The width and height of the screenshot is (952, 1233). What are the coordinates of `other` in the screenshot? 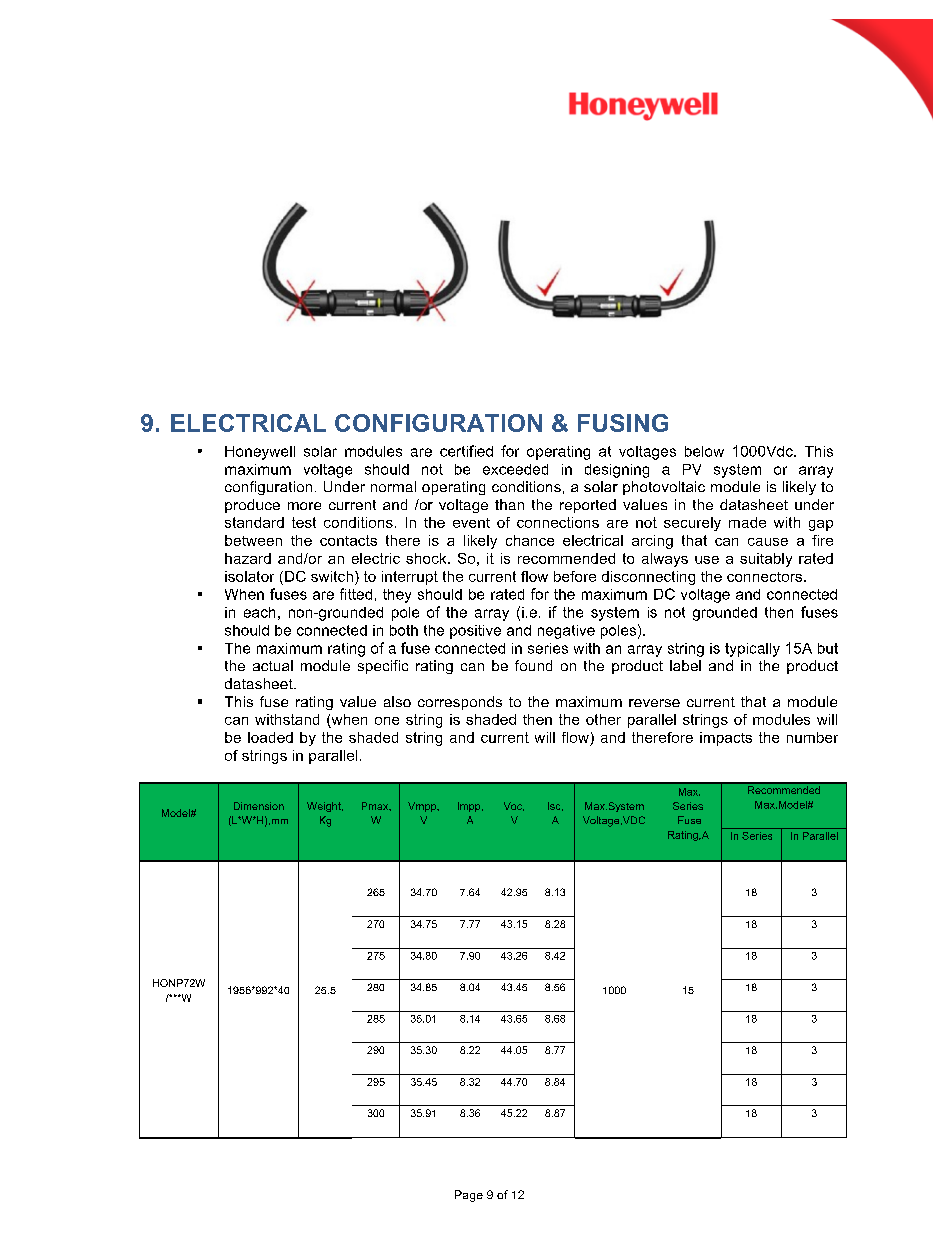 It's located at (603, 719).
